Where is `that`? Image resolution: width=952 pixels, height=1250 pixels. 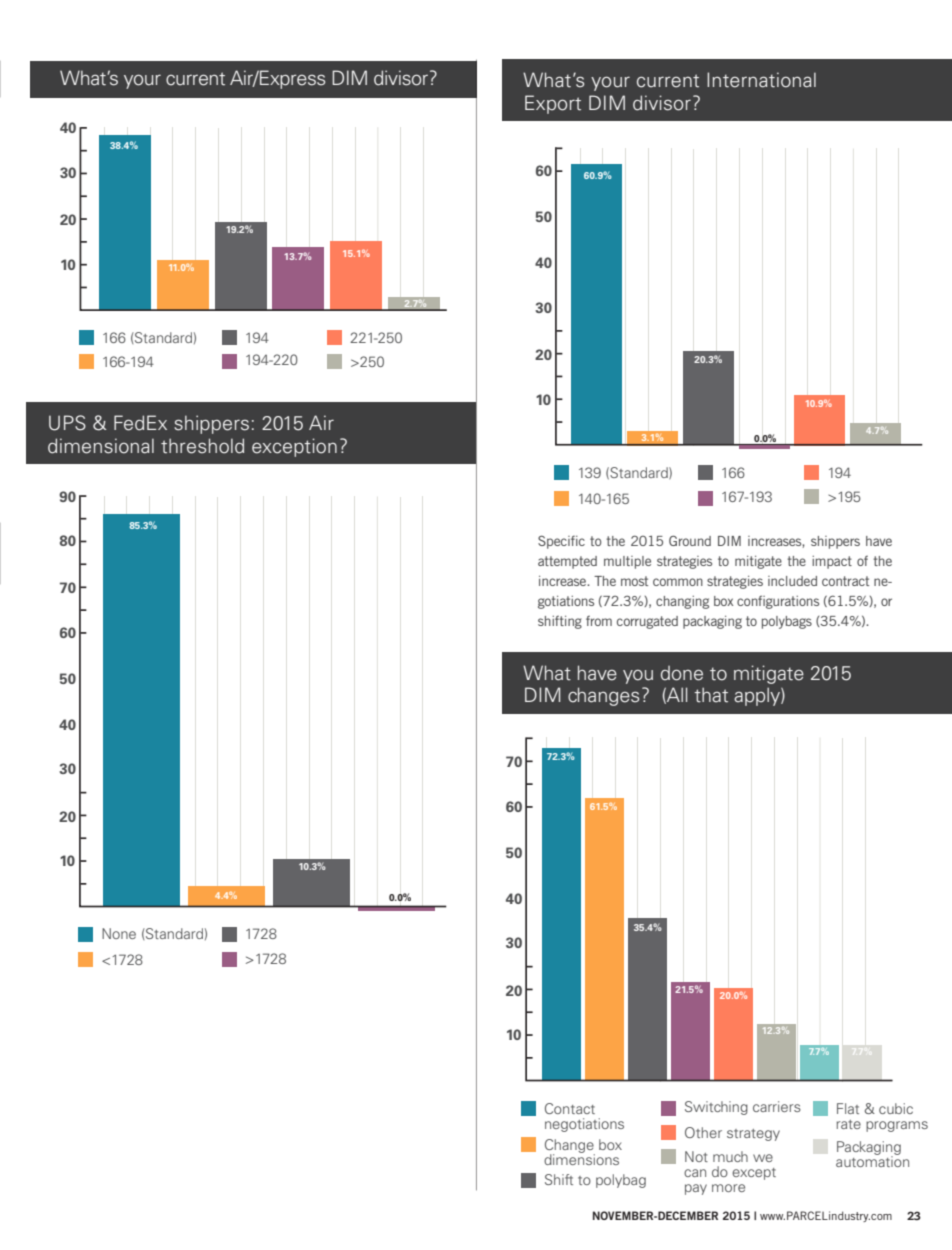
that is located at coordinates (711, 695).
